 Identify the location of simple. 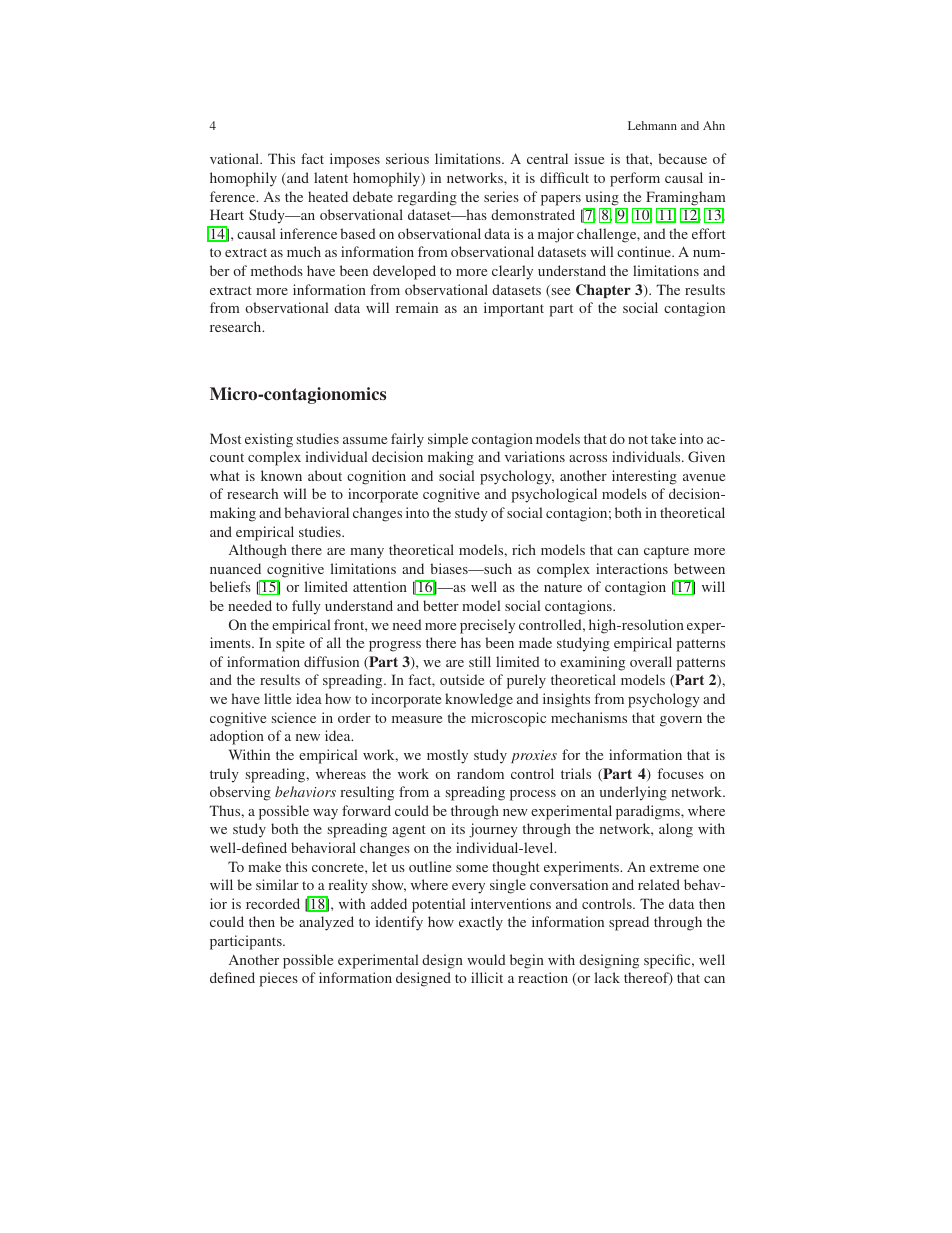
(448, 440).
